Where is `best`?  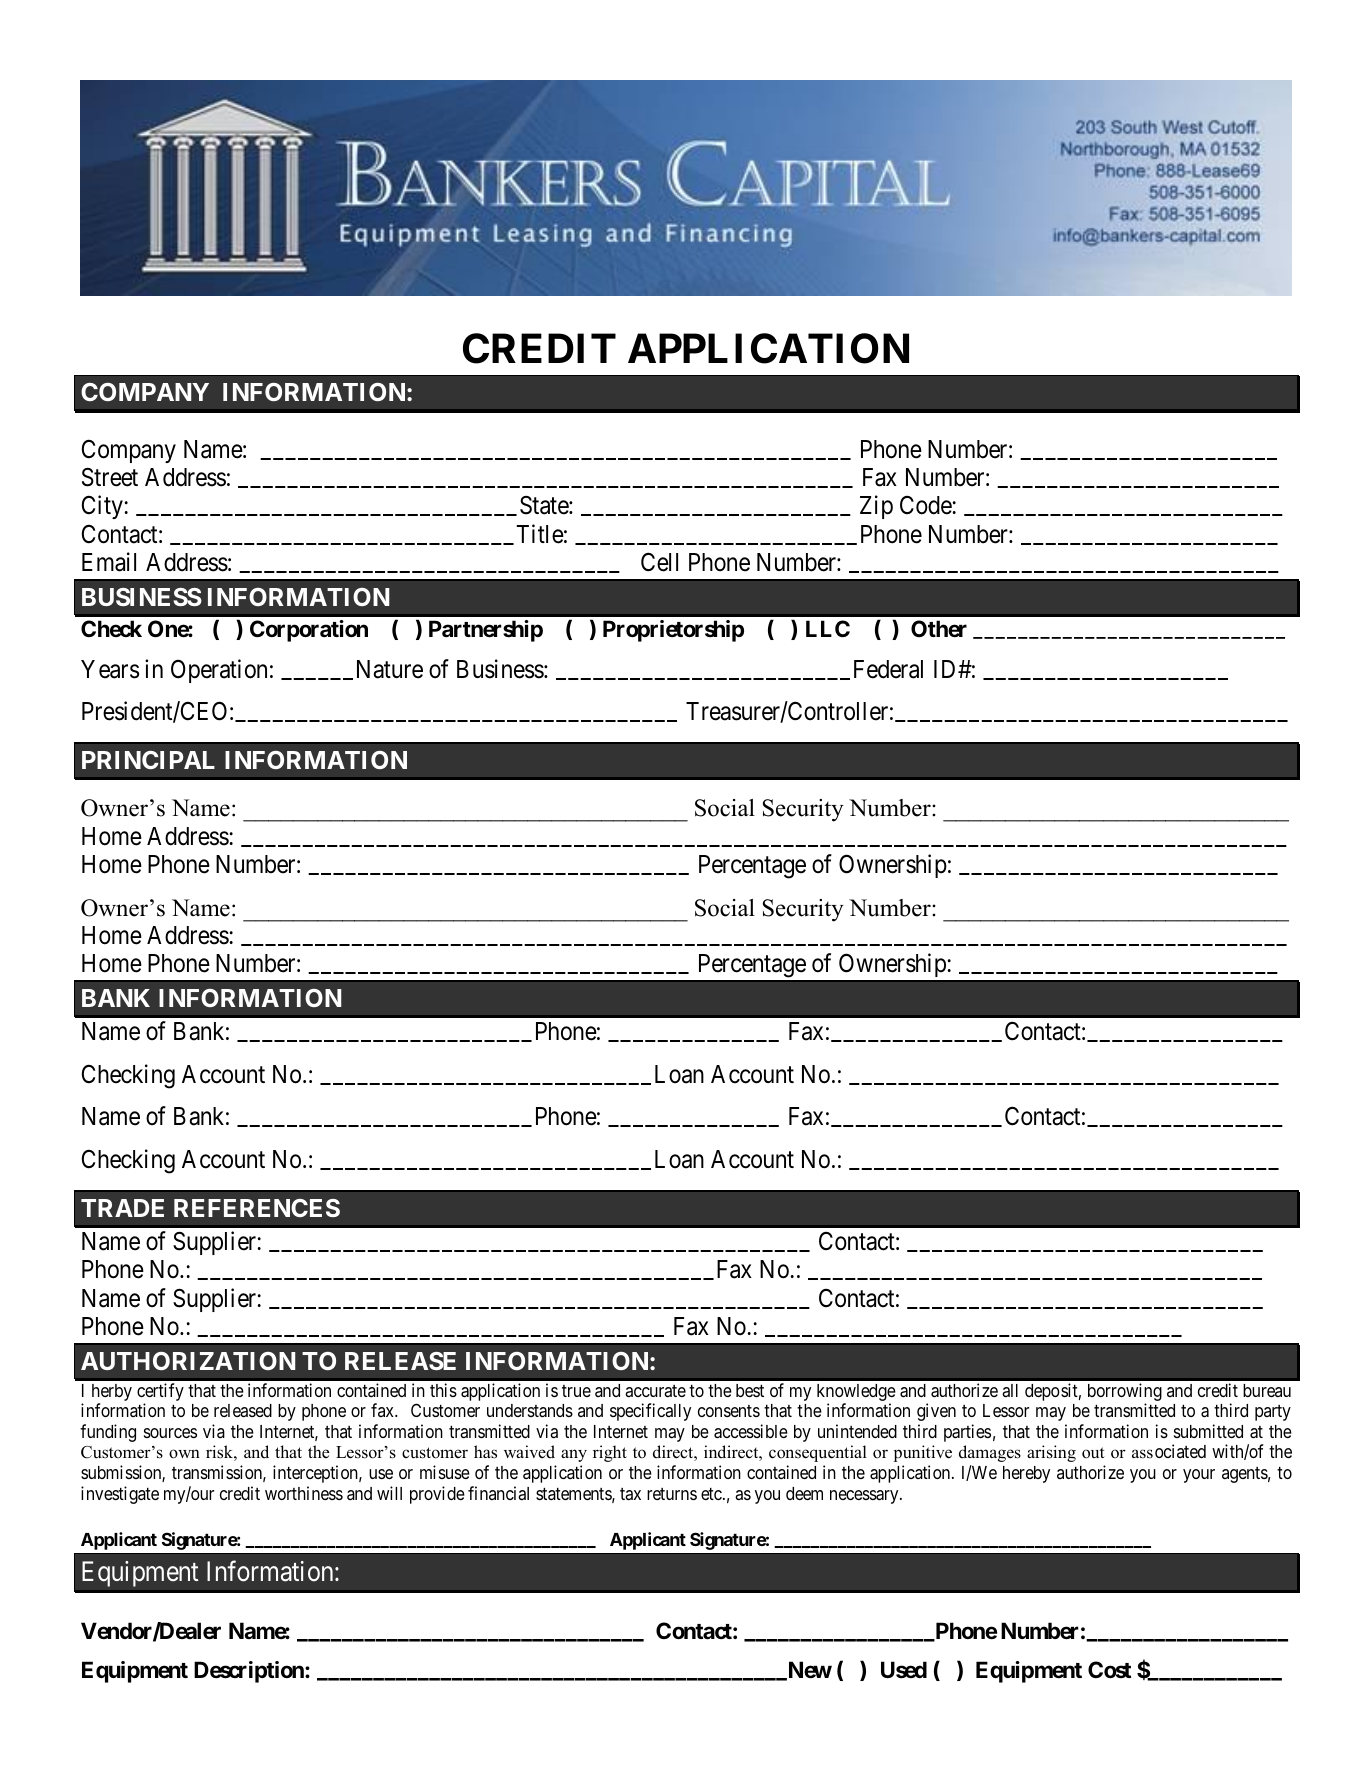
best is located at coordinates (750, 1390).
